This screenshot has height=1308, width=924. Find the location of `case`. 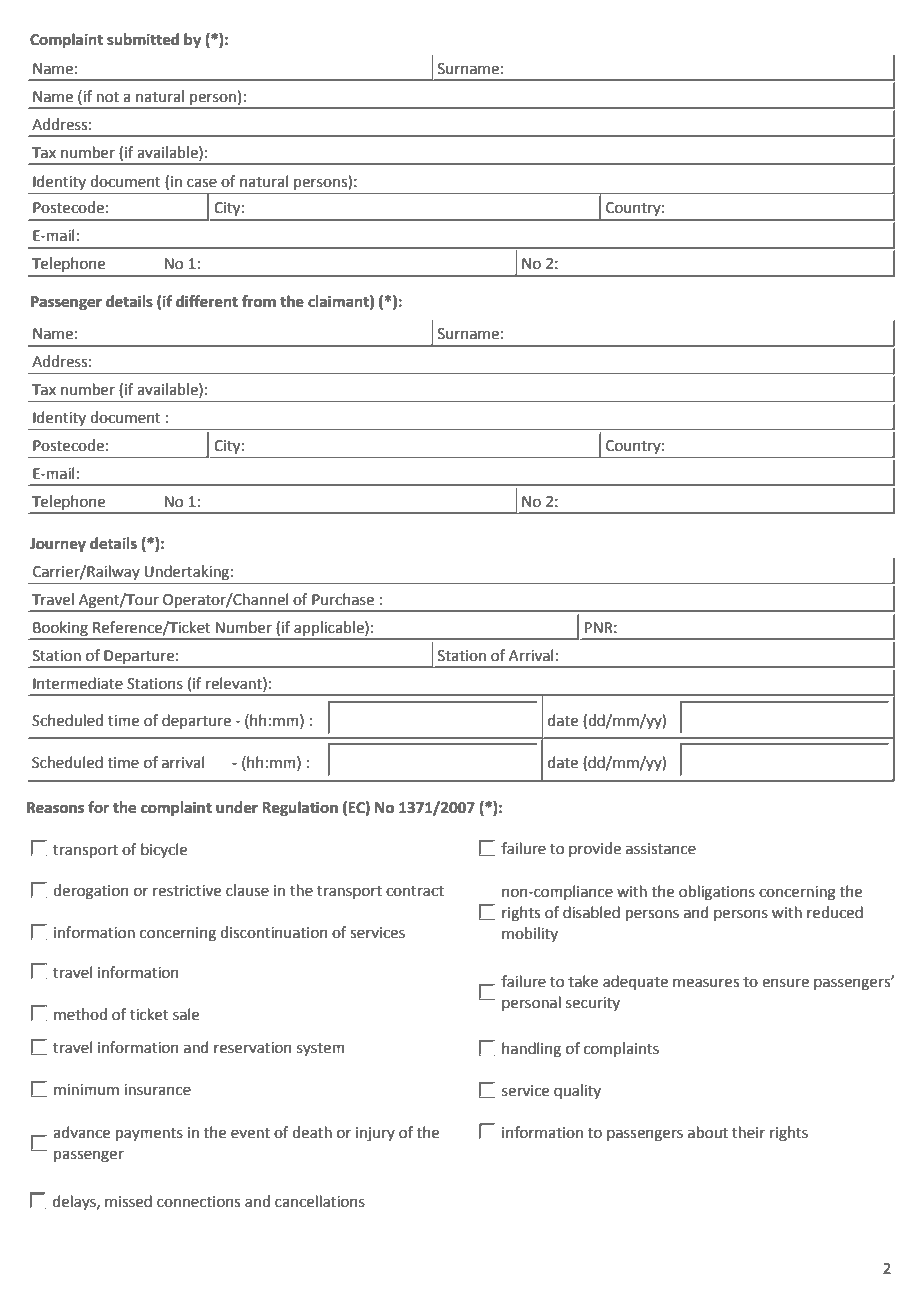

case is located at coordinates (202, 183).
